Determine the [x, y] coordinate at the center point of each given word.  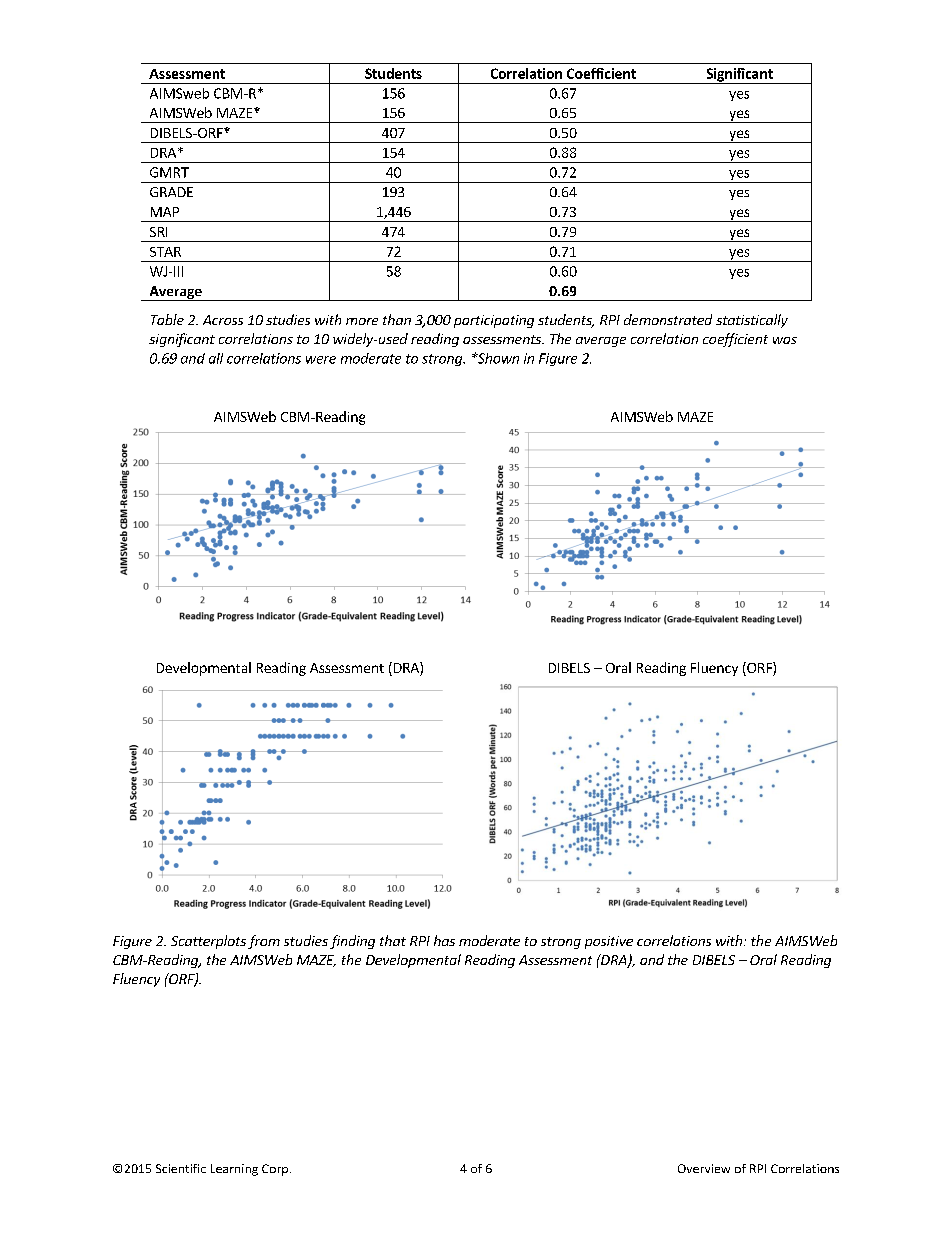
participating [494, 321]
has [444, 940]
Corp [275, 1170]
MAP [165, 212]
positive [609, 942]
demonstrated [668, 319]
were [321, 360]
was [785, 340]
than [397, 319]
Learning [234, 1170]
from [264, 942]
